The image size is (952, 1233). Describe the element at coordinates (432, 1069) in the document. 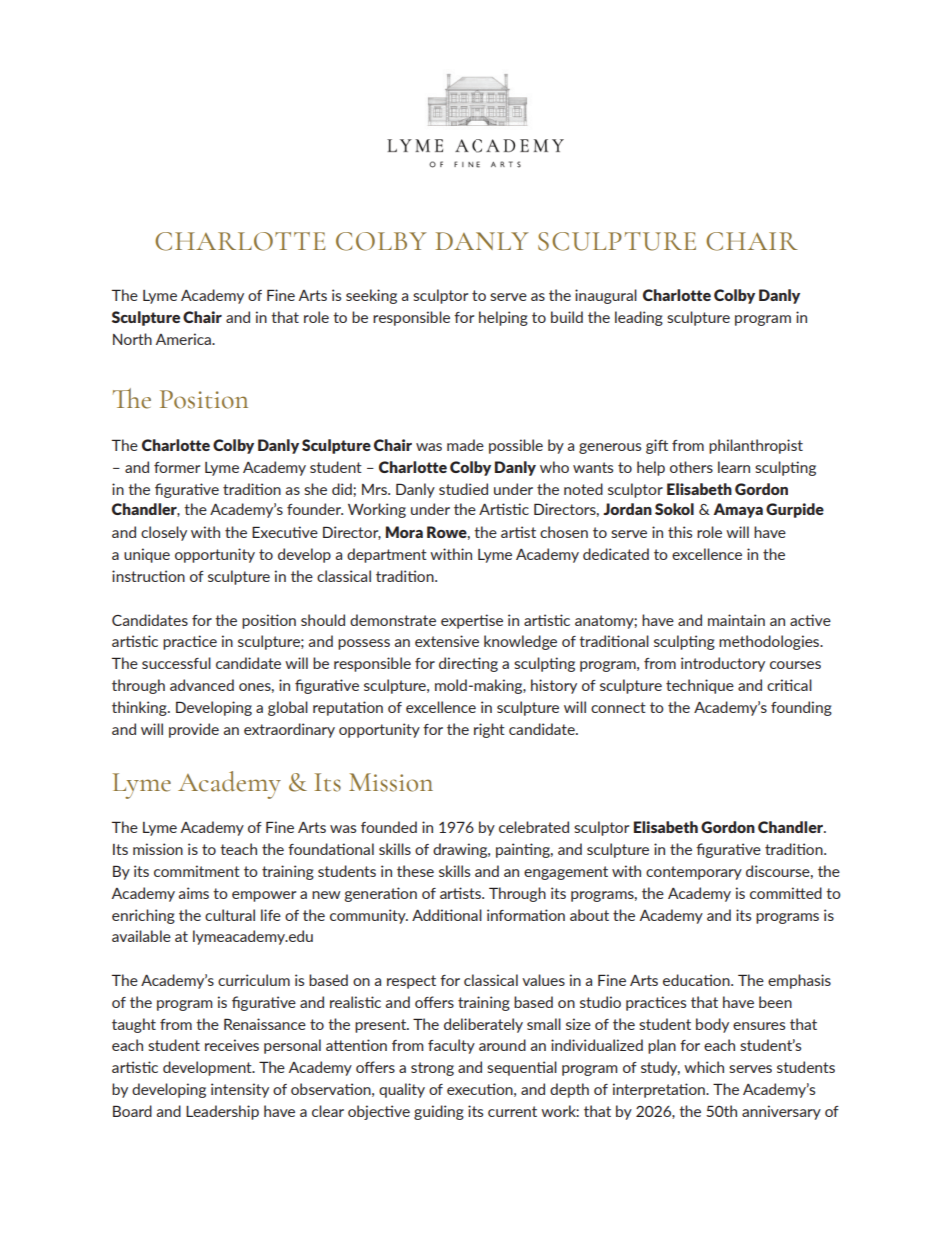

I see `strong` at that location.
